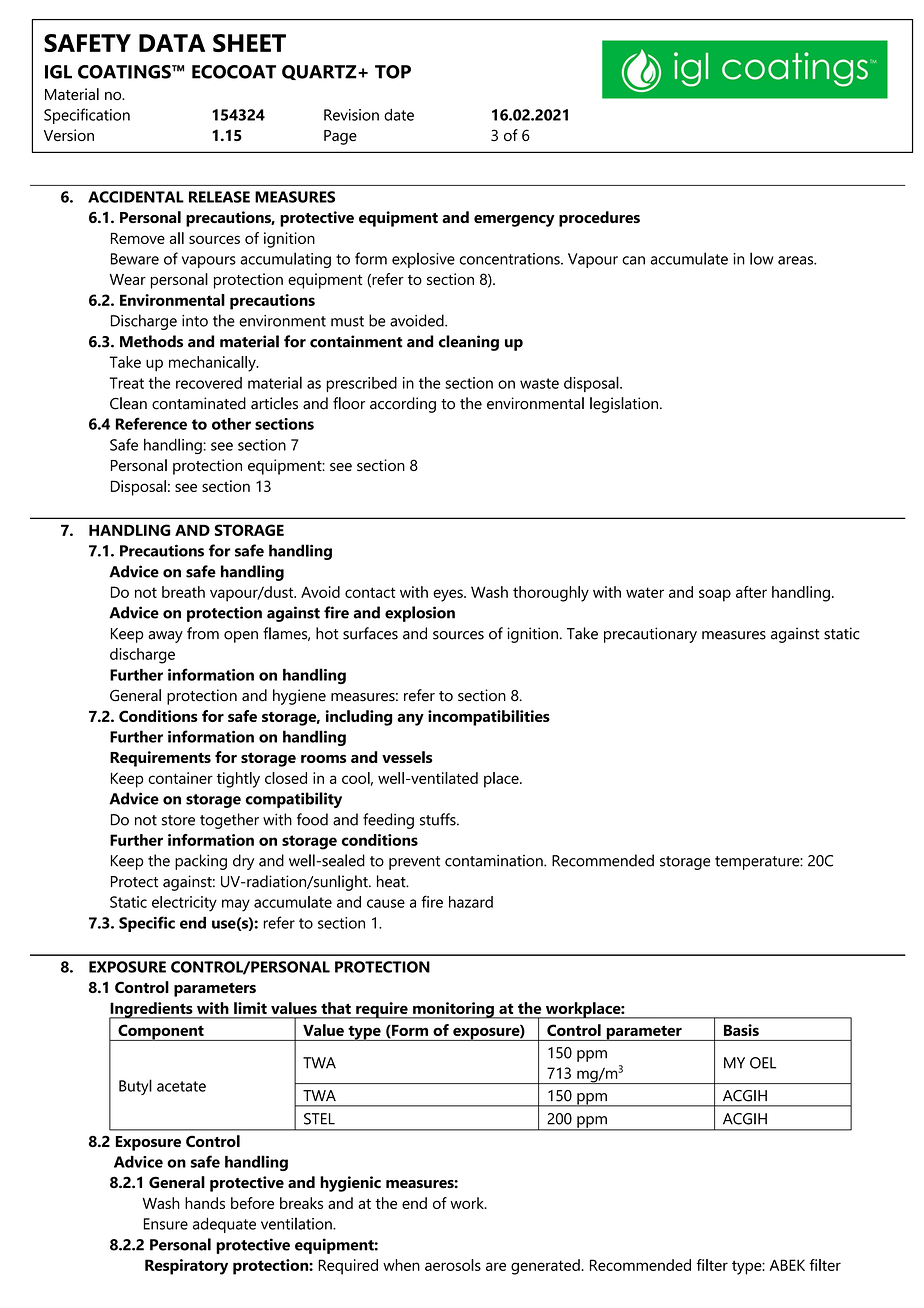 This document has height=1308, width=924. Describe the element at coordinates (599, 219) in the document. I see `procedures` at that location.
